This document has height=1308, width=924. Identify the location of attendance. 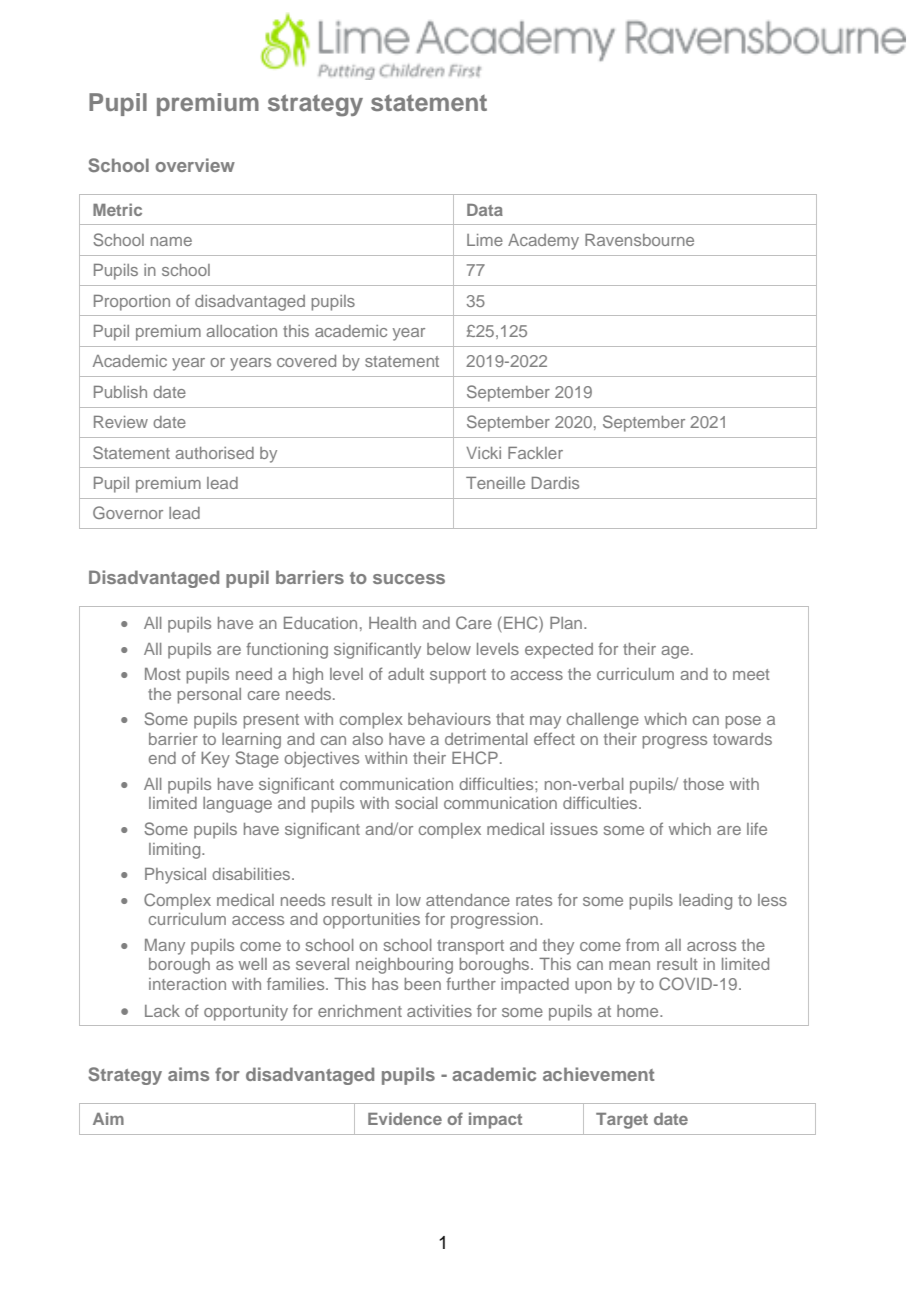
(468, 900).
